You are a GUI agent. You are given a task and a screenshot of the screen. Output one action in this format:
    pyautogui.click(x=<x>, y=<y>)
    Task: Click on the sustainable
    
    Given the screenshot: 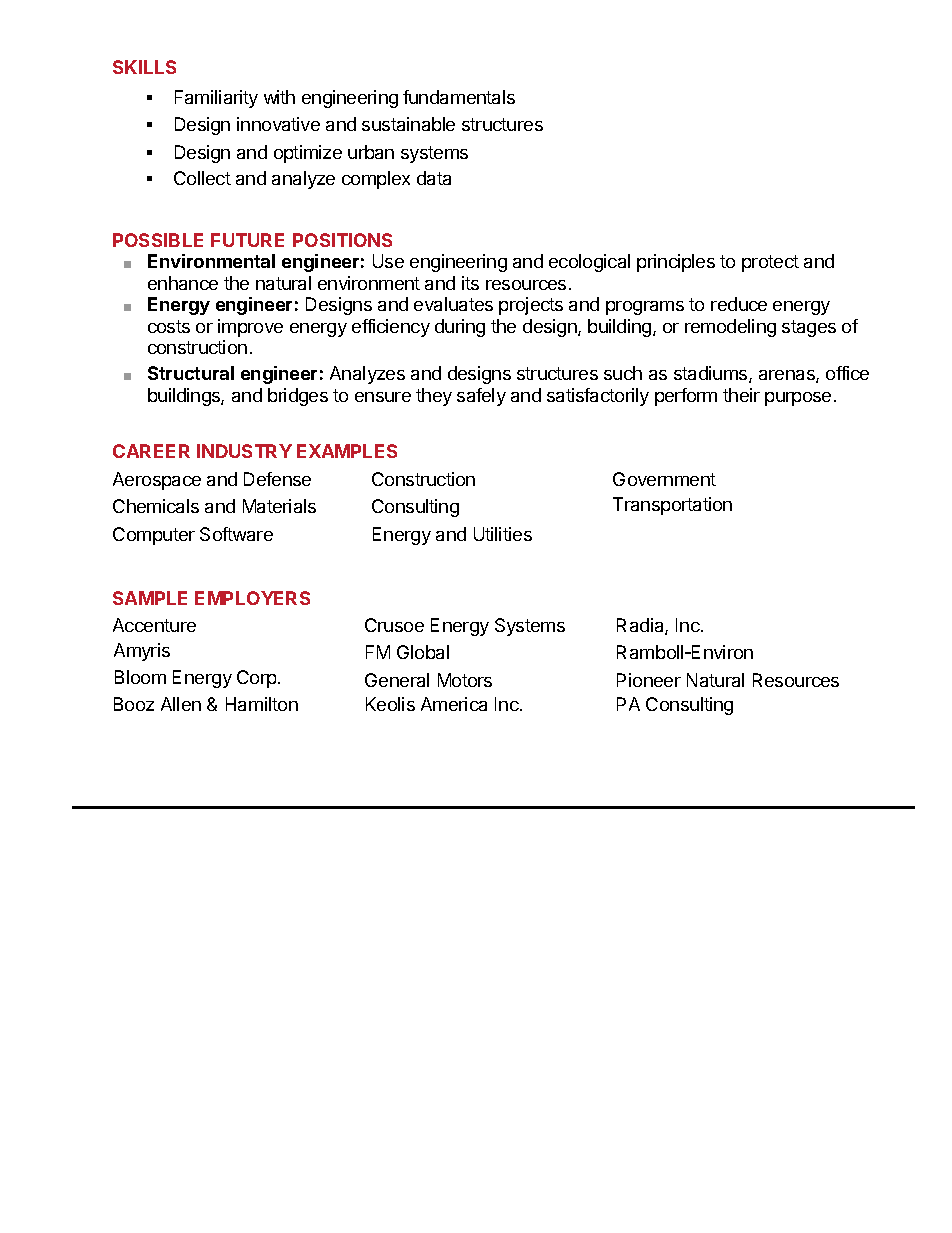 What is the action you would take?
    pyautogui.click(x=408, y=124)
